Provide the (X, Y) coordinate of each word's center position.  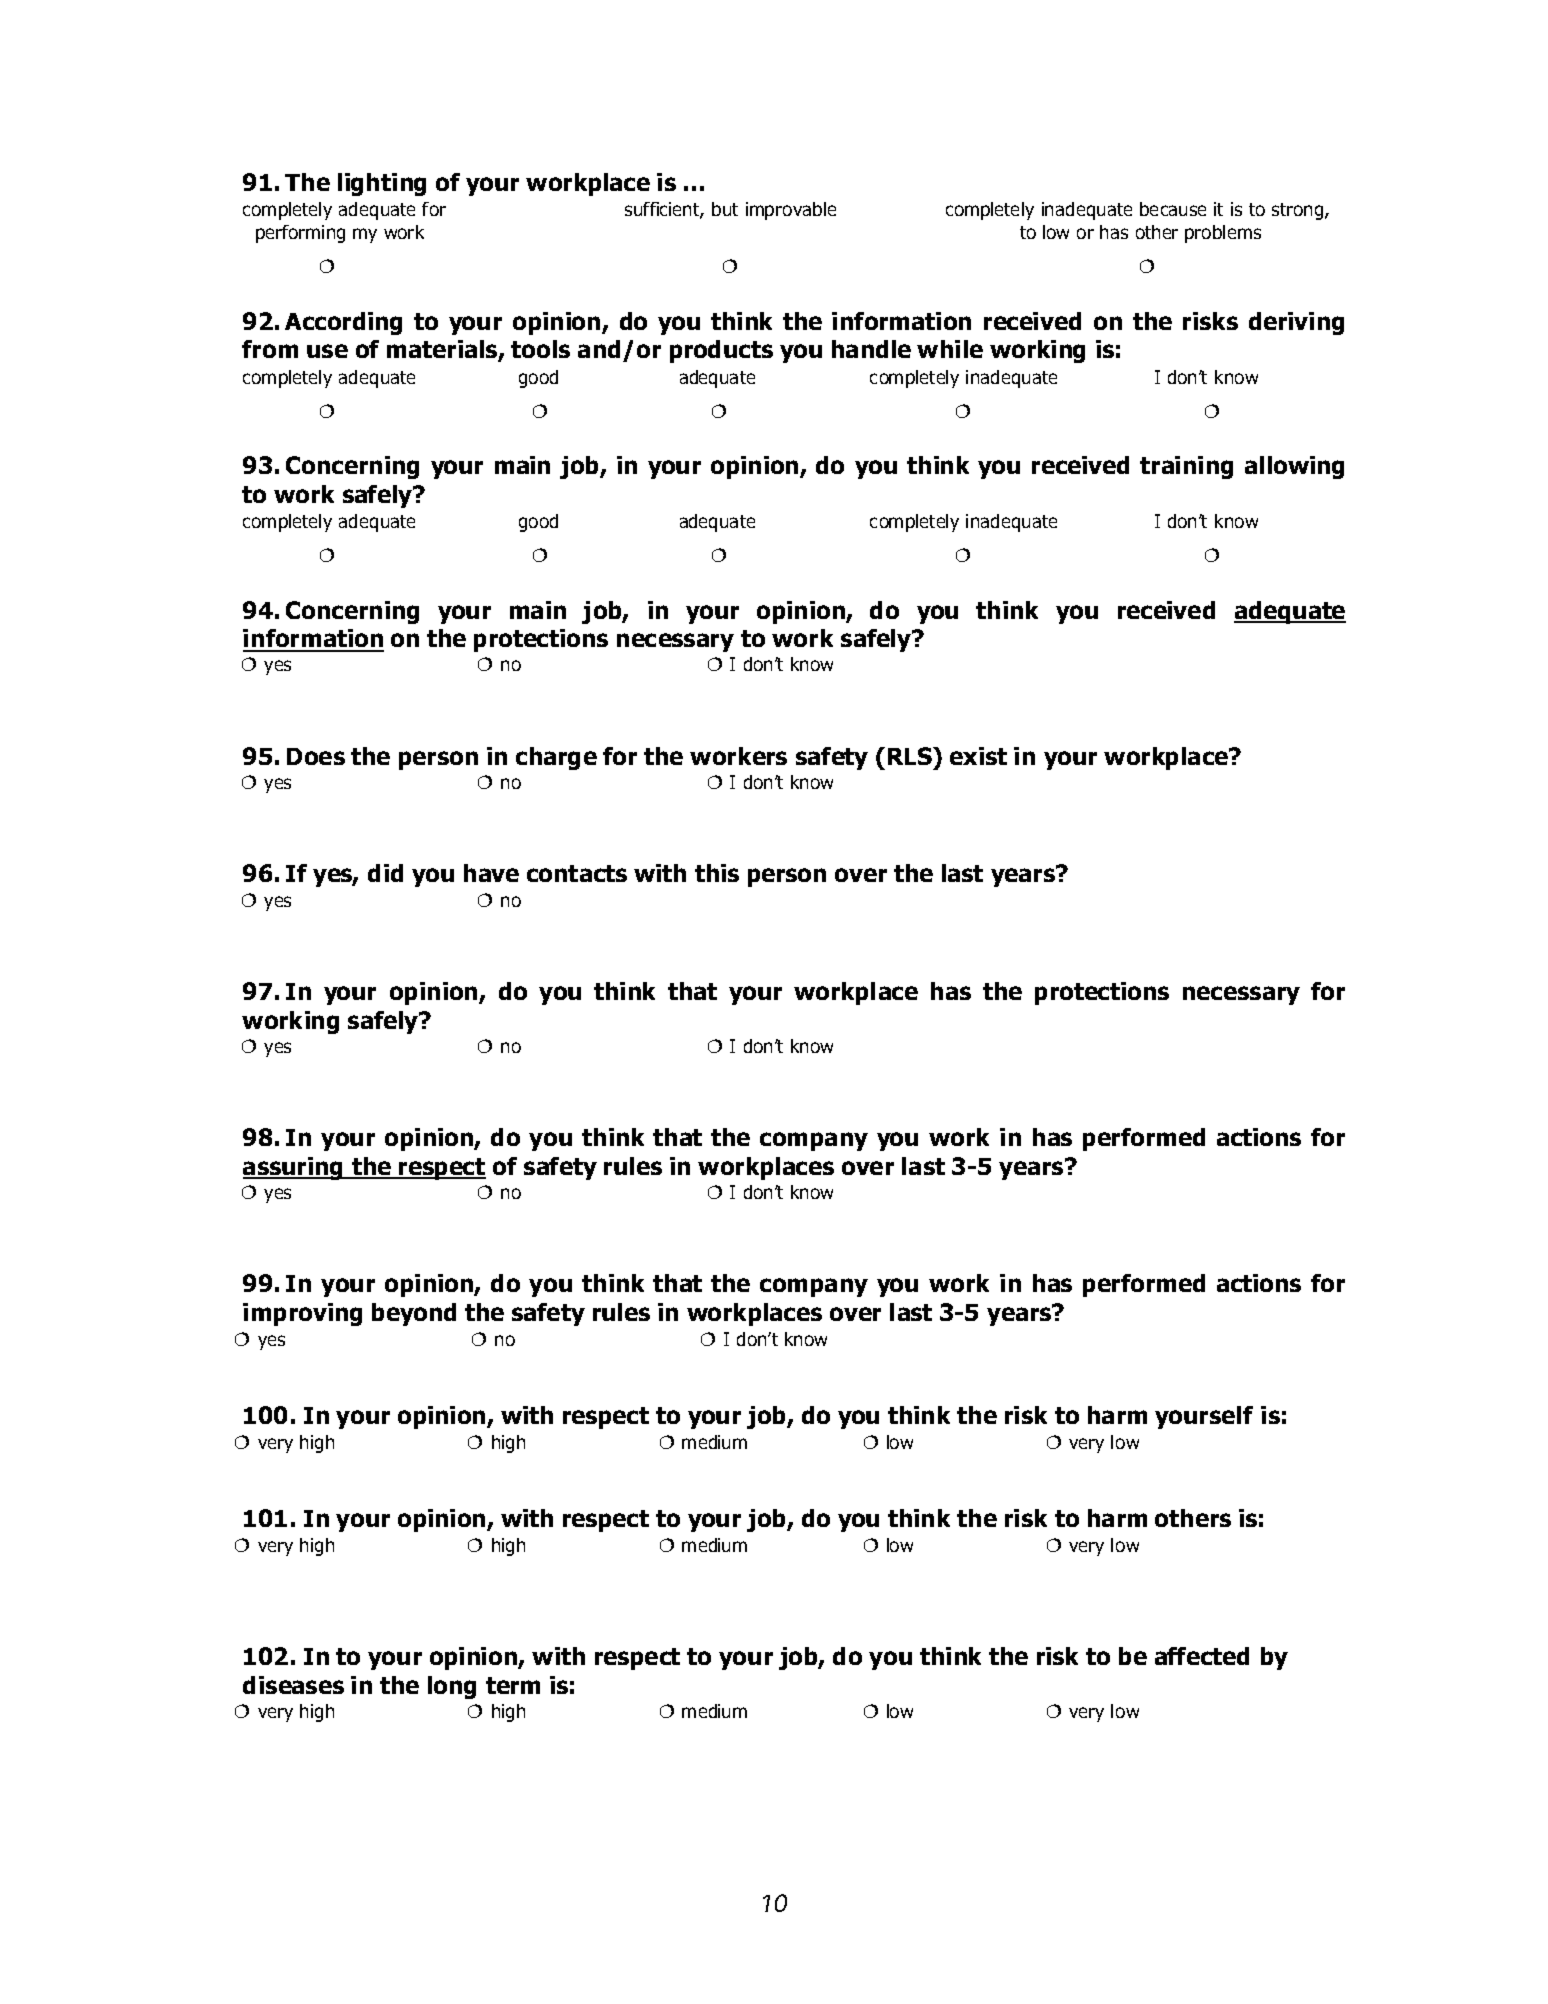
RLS (911, 756)
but (725, 209)
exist (978, 756)
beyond (414, 1314)
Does (316, 756)
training (1186, 467)
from (270, 349)
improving (302, 1314)
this (717, 873)
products (721, 351)
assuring (294, 1168)
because (1173, 209)
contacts (577, 873)
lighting (382, 184)
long (452, 1687)
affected (1202, 1656)
